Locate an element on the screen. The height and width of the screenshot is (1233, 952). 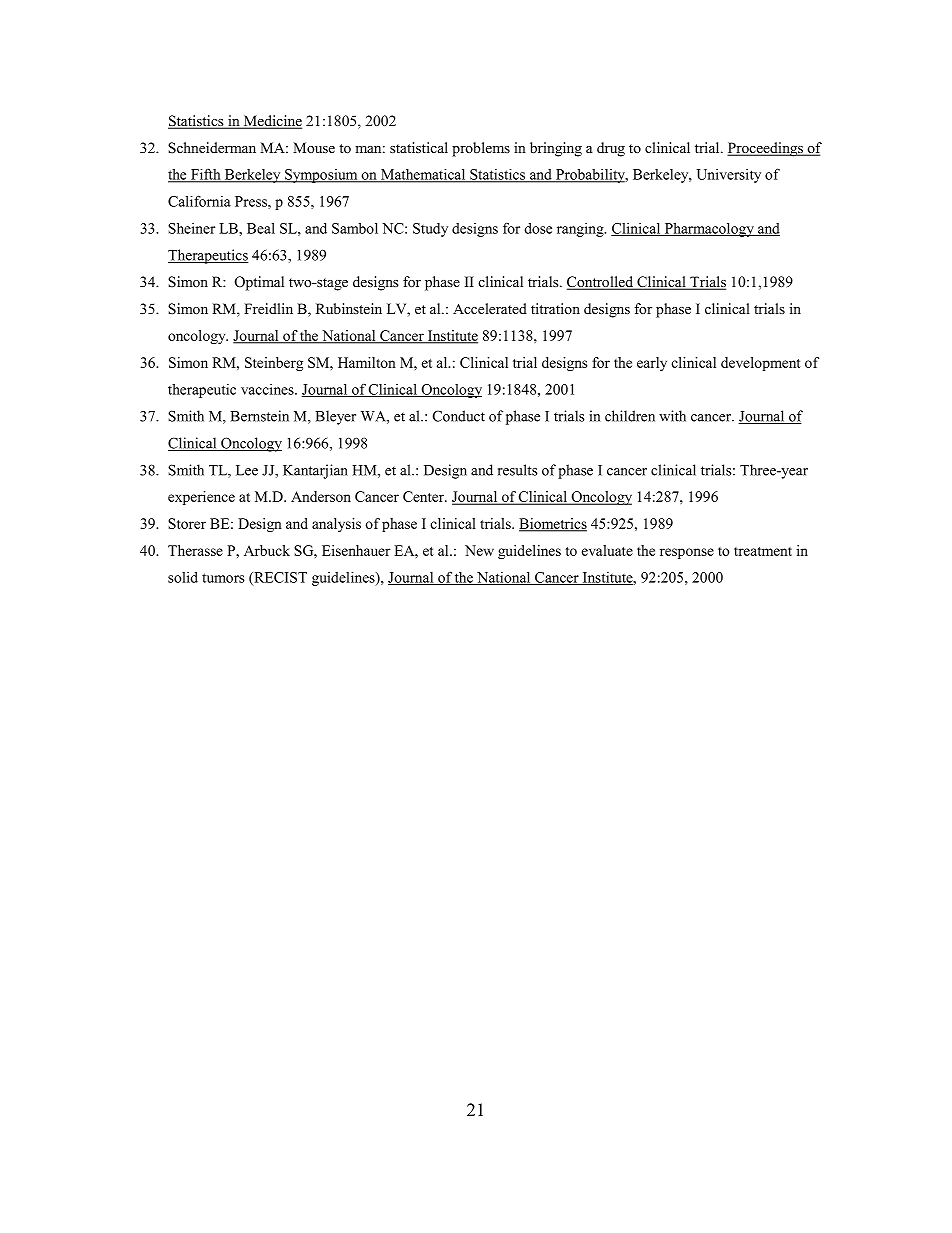
New is located at coordinates (479, 550).
